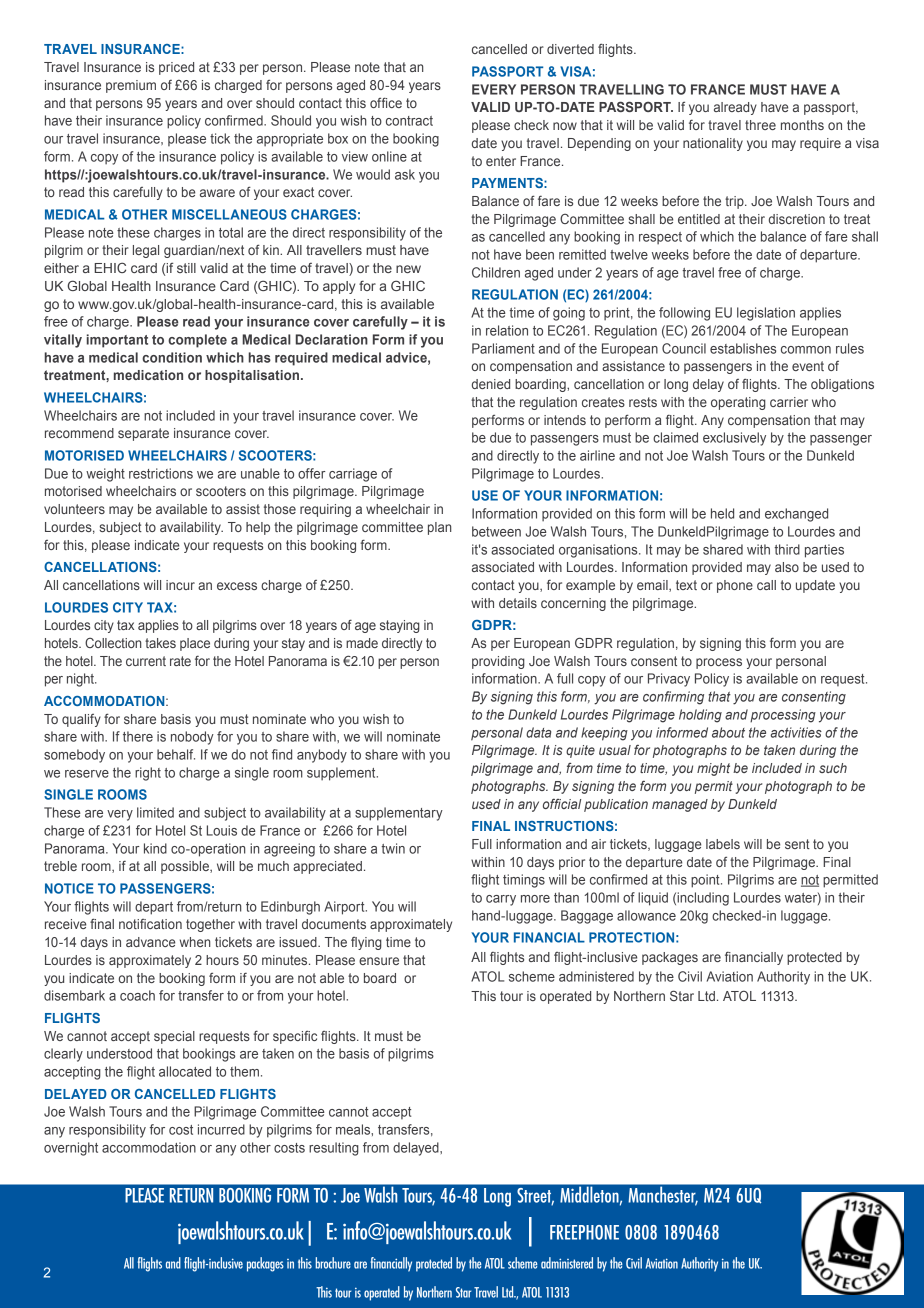 This page has width=924, height=1308. I want to click on takes, so click(160, 643).
